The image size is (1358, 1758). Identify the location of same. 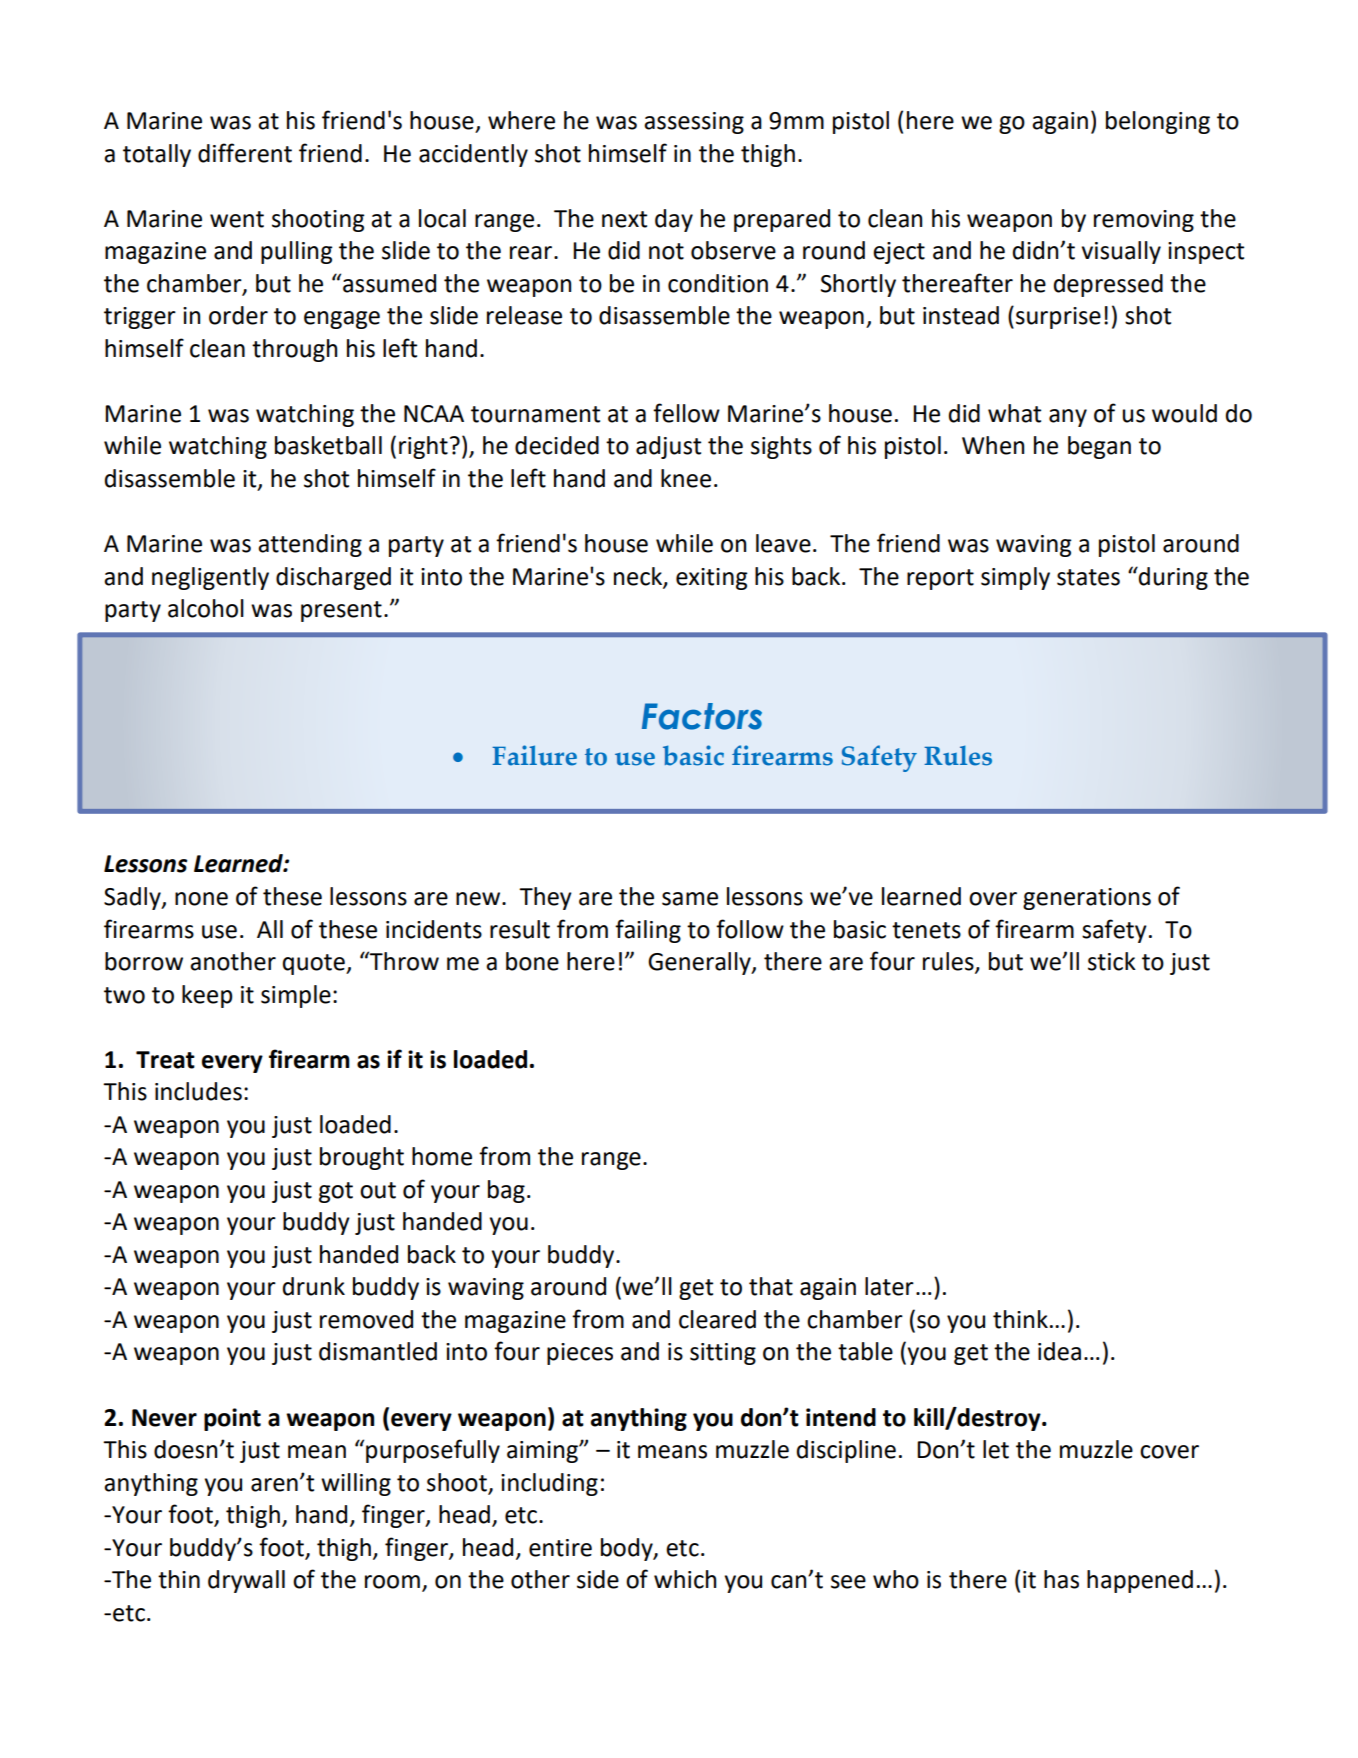
(690, 899).
